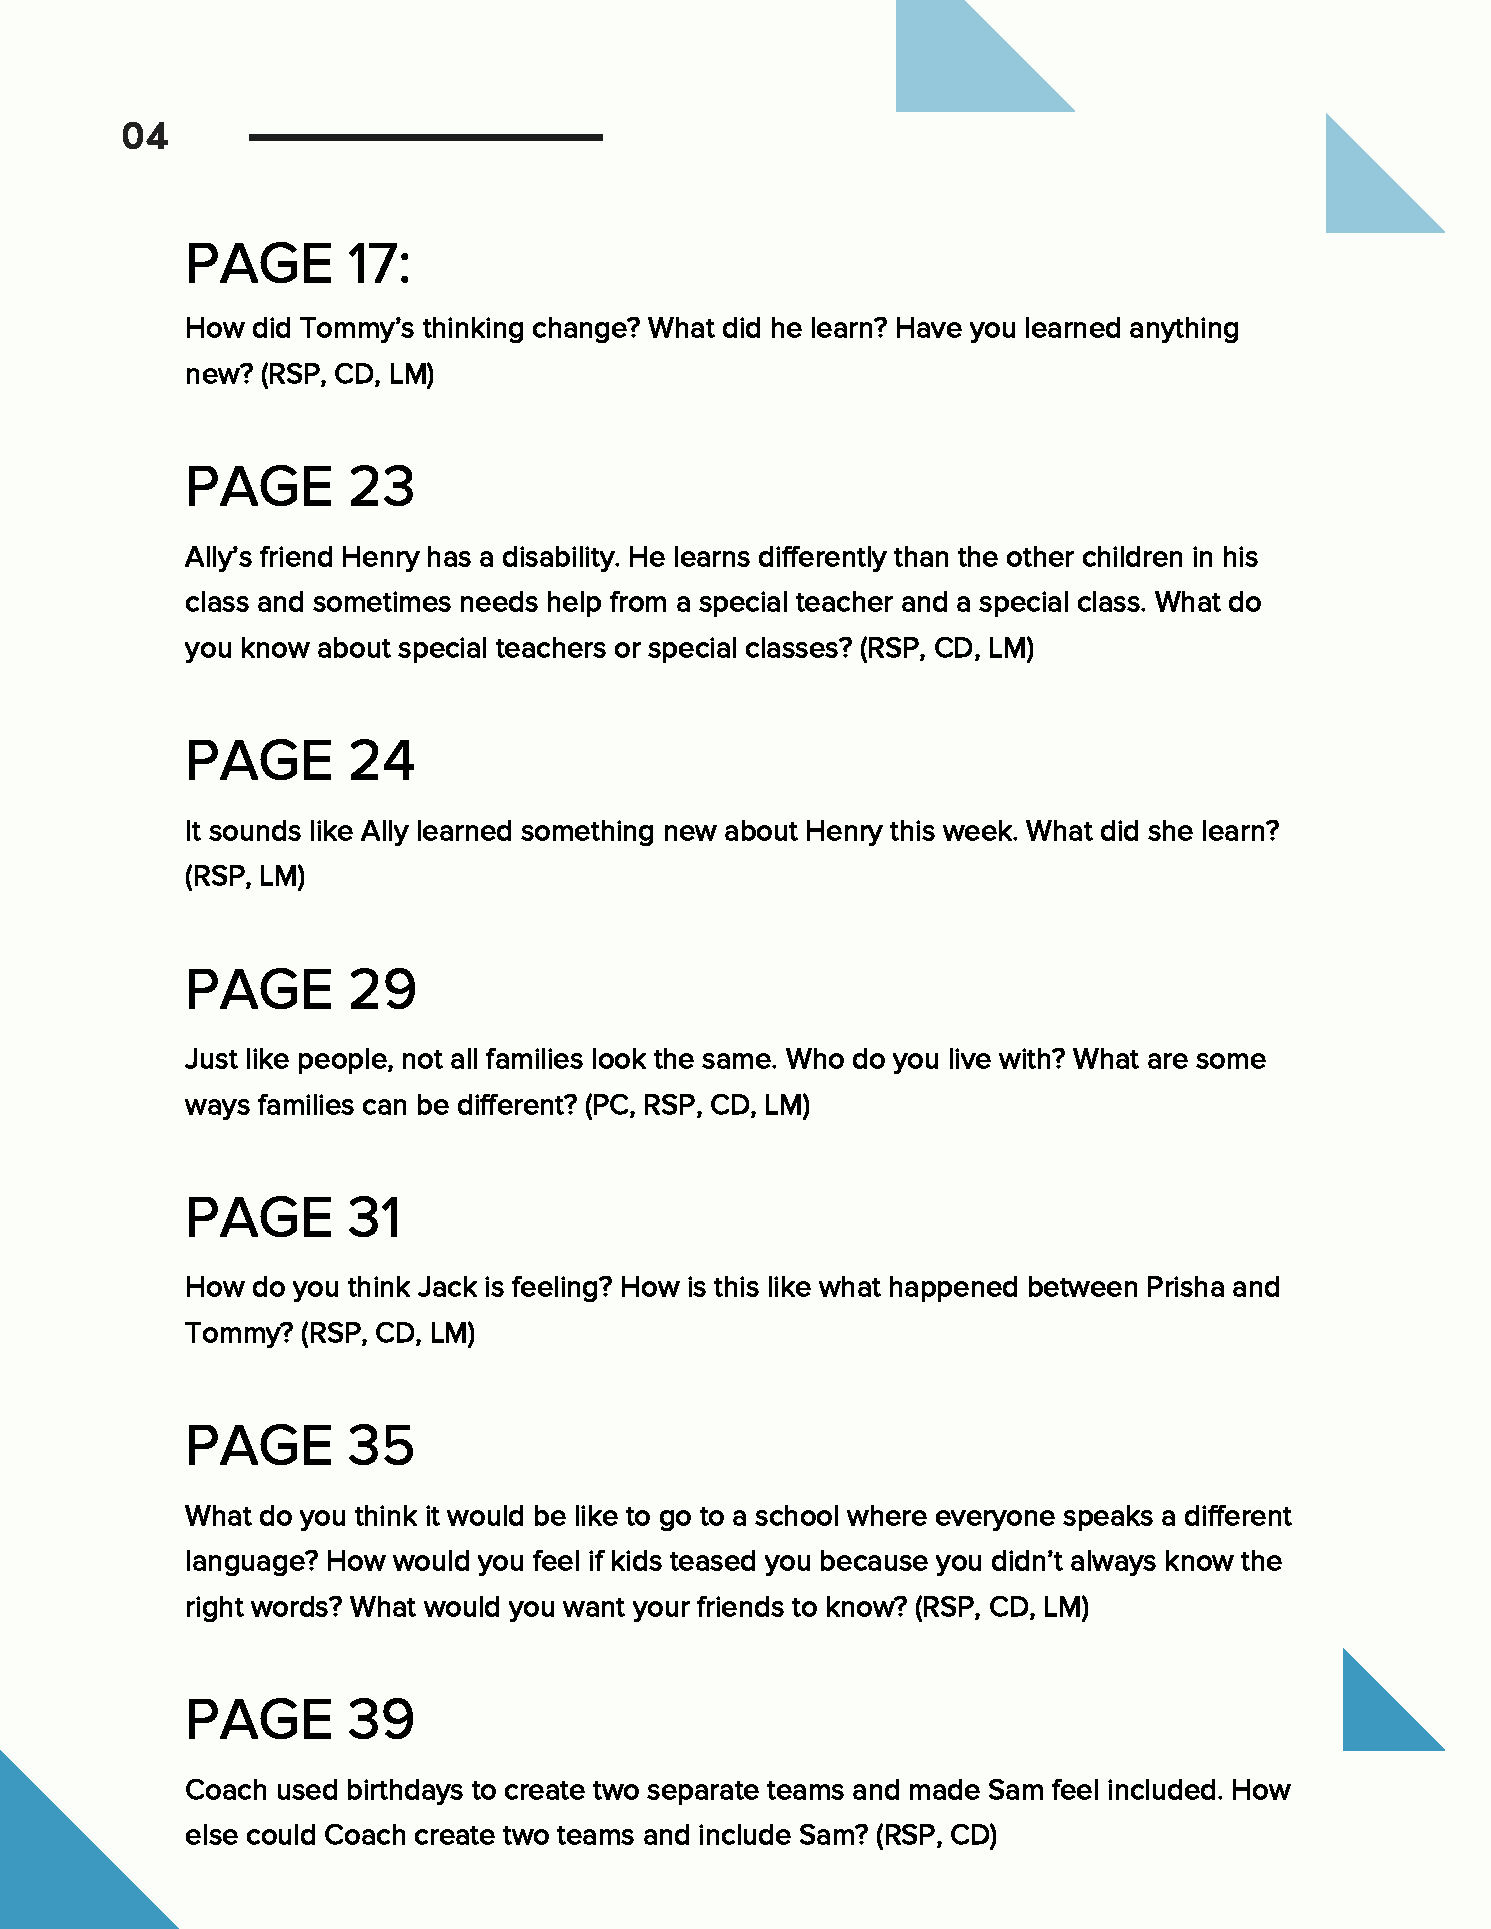 The width and height of the document is (1491, 1929). I want to click on same, so click(737, 1061).
